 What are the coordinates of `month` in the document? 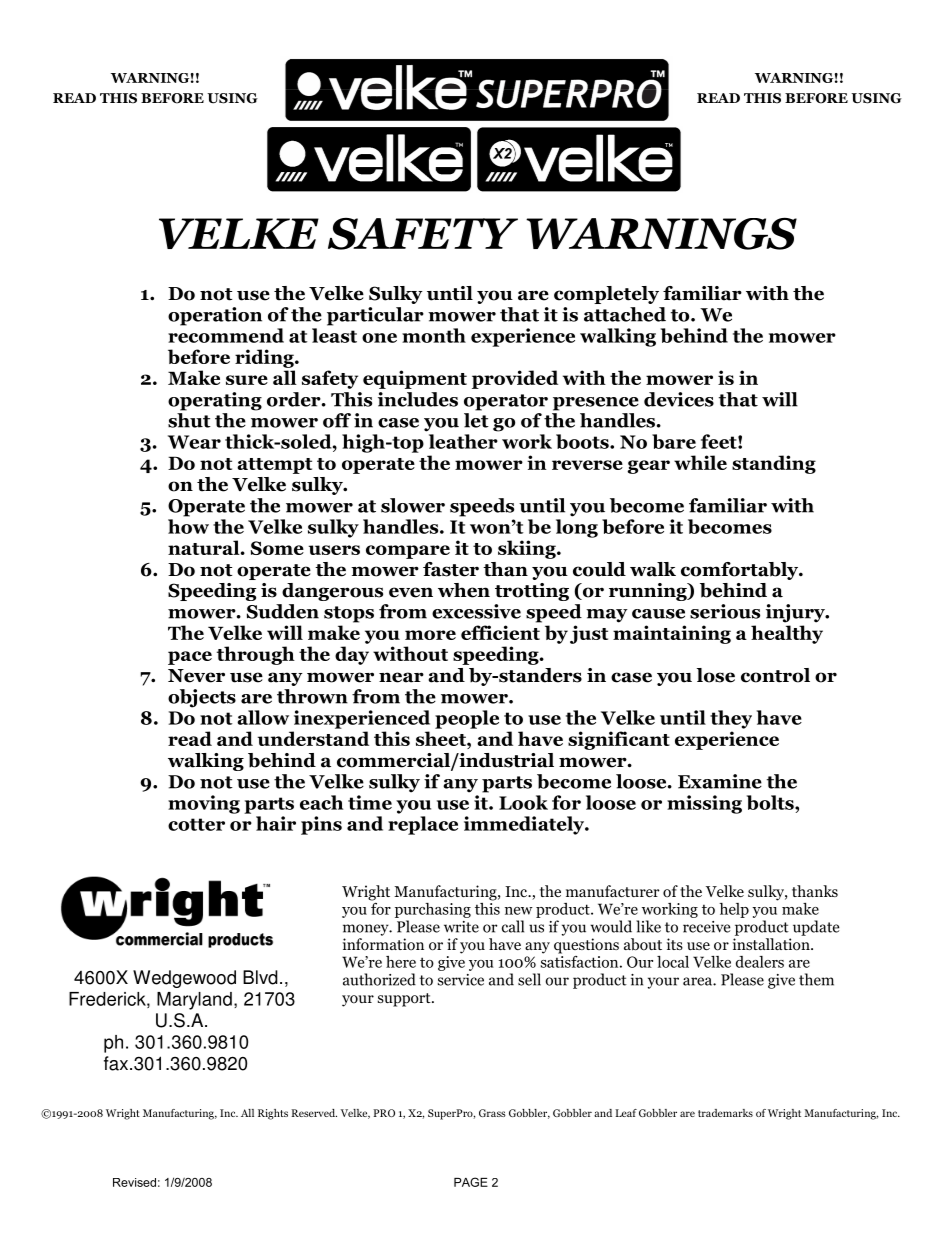 It's located at (434, 335).
